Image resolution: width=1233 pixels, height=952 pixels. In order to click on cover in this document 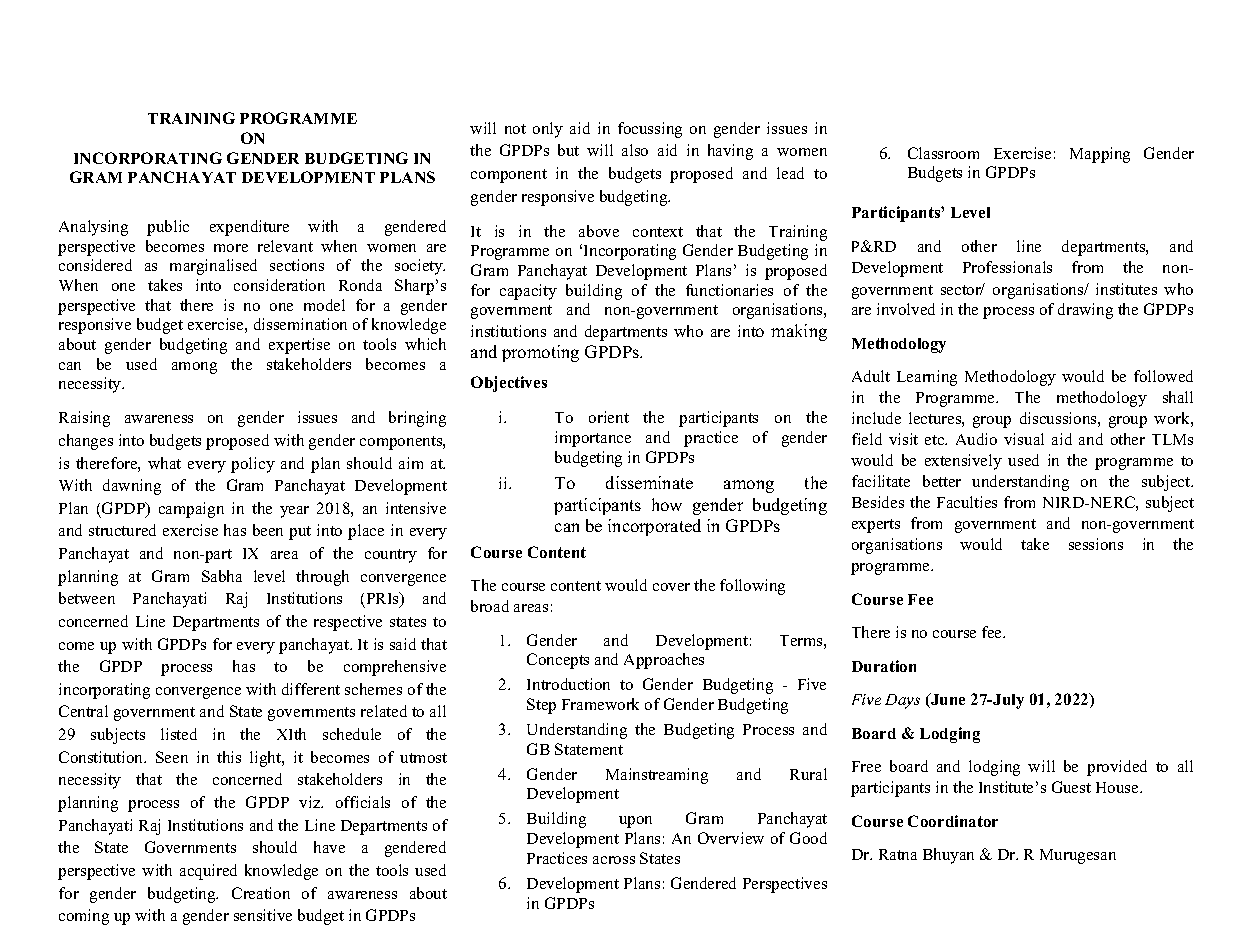, I will do `click(671, 587)`.
